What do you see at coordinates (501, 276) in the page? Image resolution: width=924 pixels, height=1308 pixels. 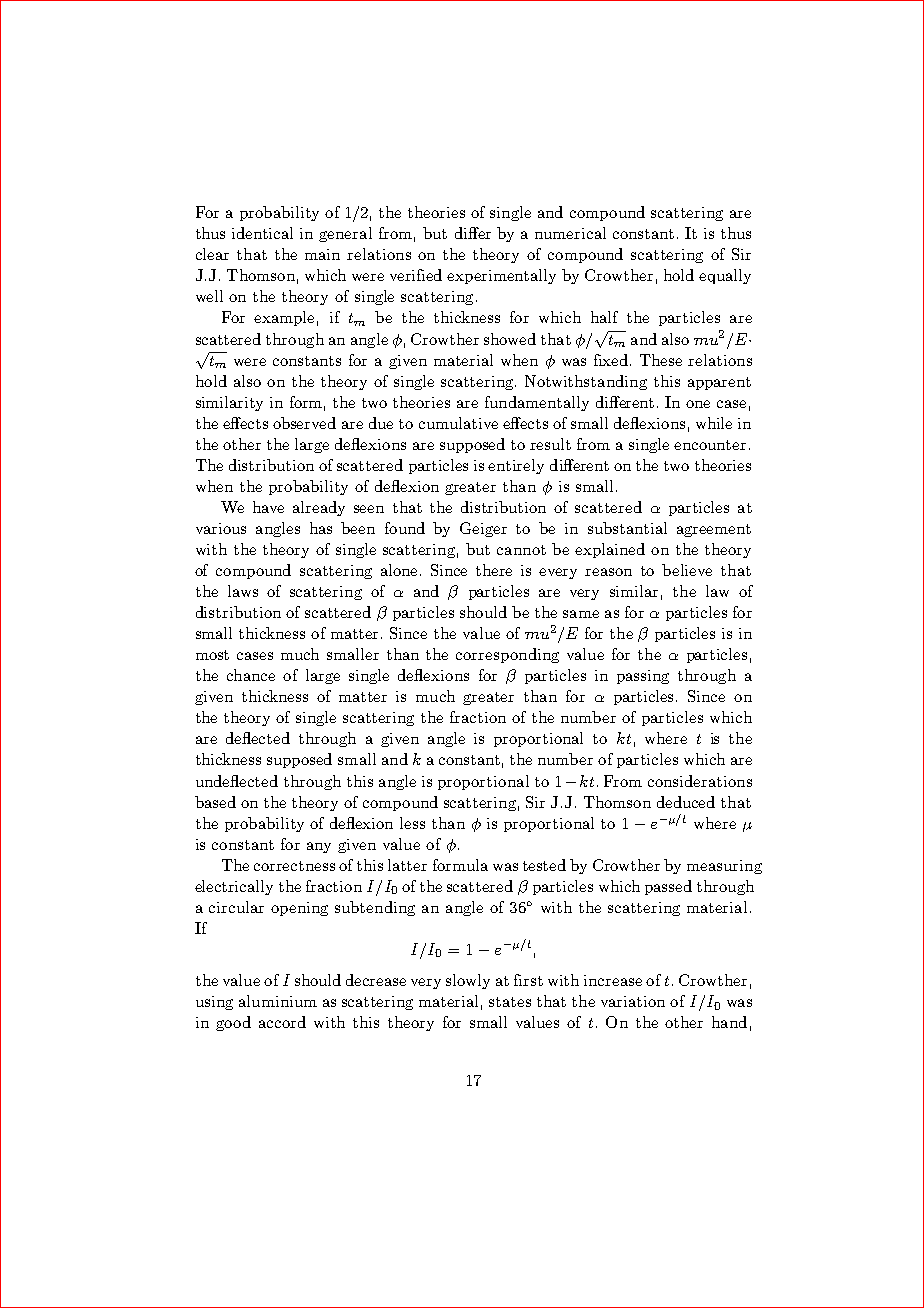 I see `experimentally` at bounding box center [501, 276].
